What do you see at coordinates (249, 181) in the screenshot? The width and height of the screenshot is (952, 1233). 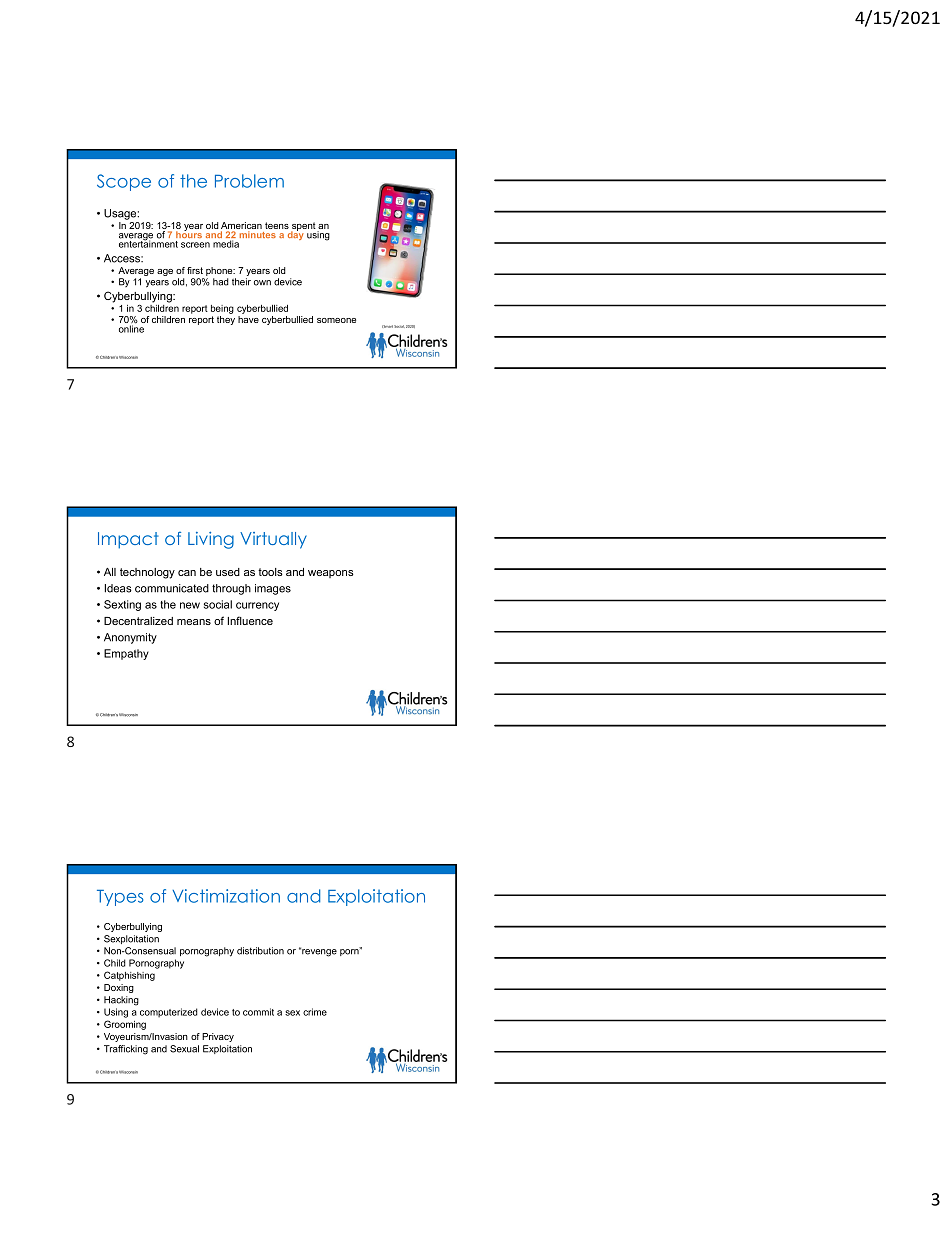 I see `Problem` at bounding box center [249, 181].
